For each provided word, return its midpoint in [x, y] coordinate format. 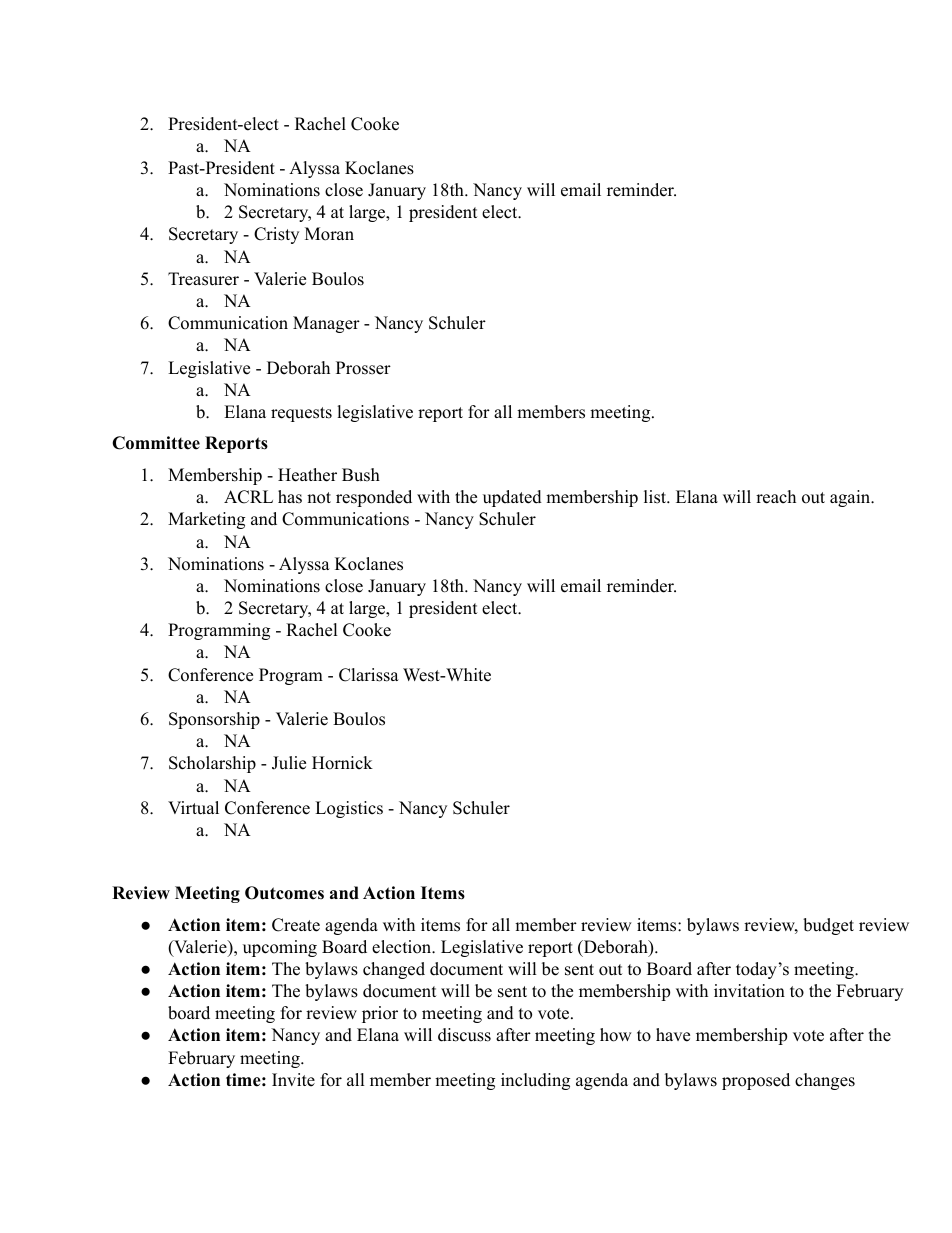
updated [512, 498]
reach [776, 497]
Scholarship [212, 764]
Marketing [206, 520]
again [851, 498]
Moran [329, 234]
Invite [293, 1080]
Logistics [349, 809]
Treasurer [203, 279]
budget [828, 926]
